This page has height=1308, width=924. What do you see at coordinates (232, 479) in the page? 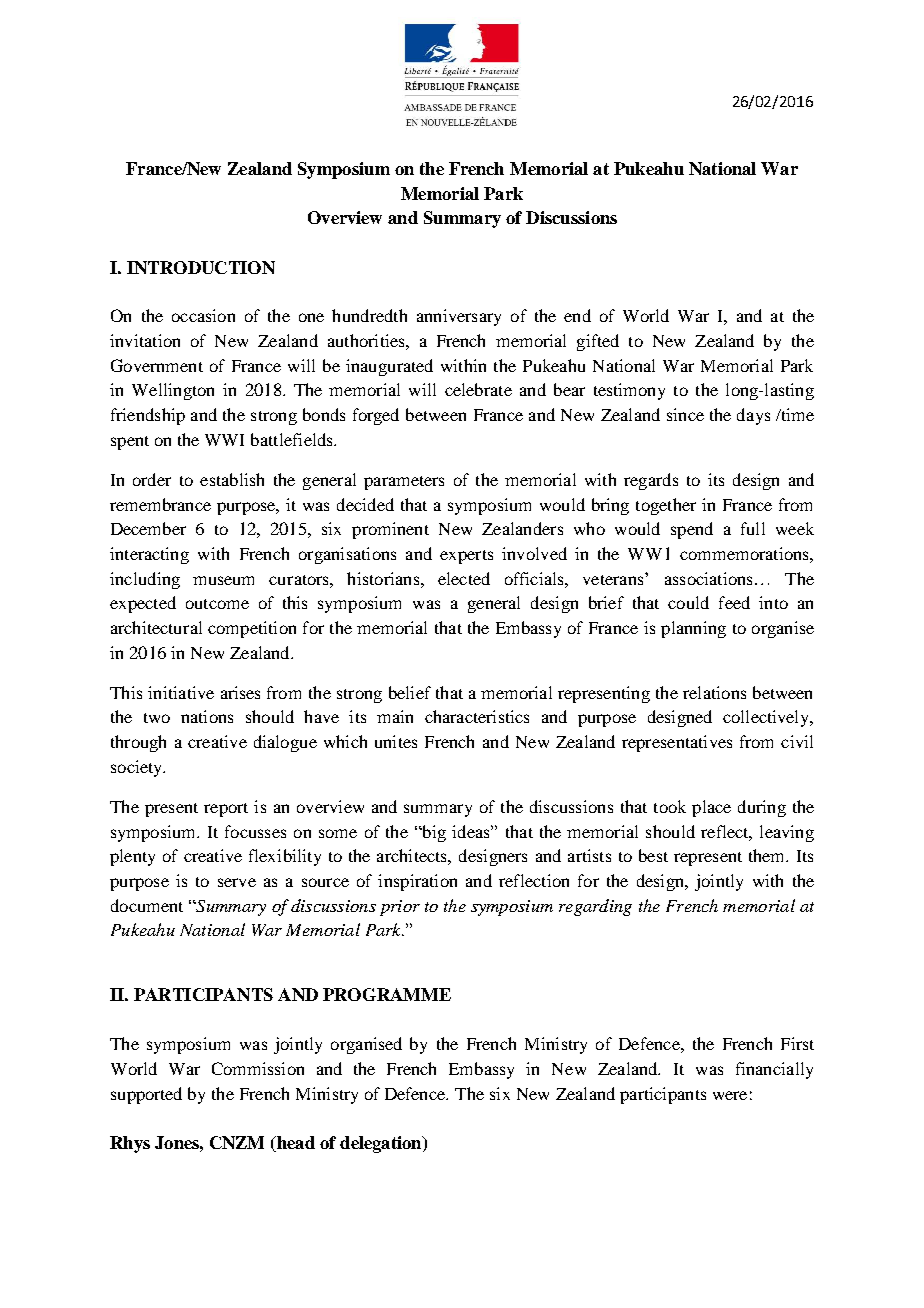
I see `establish` at bounding box center [232, 479].
